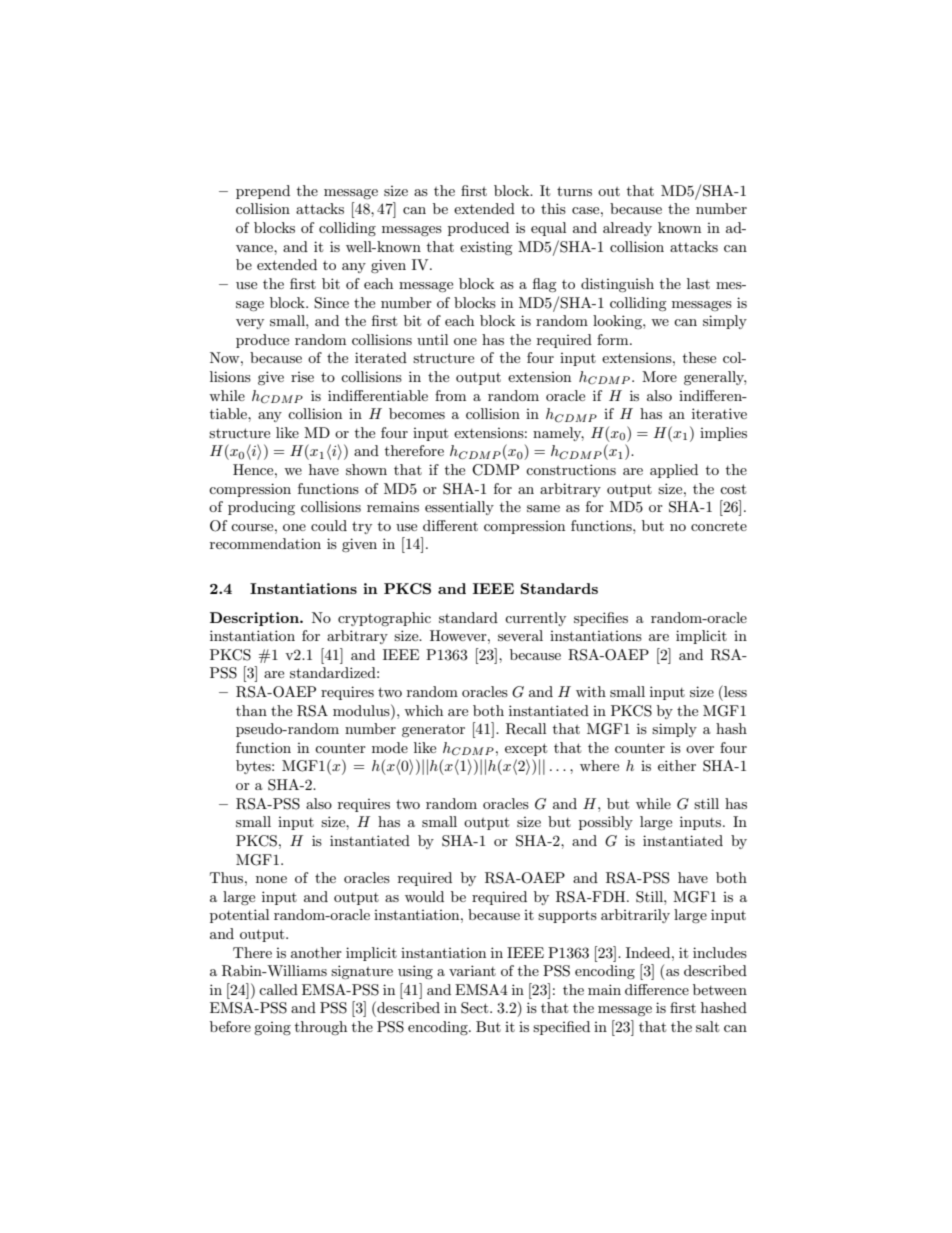 This screenshot has height=1233, width=952. Describe the element at coordinates (486, 248) in the screenshot. I see `existing` at that location.
